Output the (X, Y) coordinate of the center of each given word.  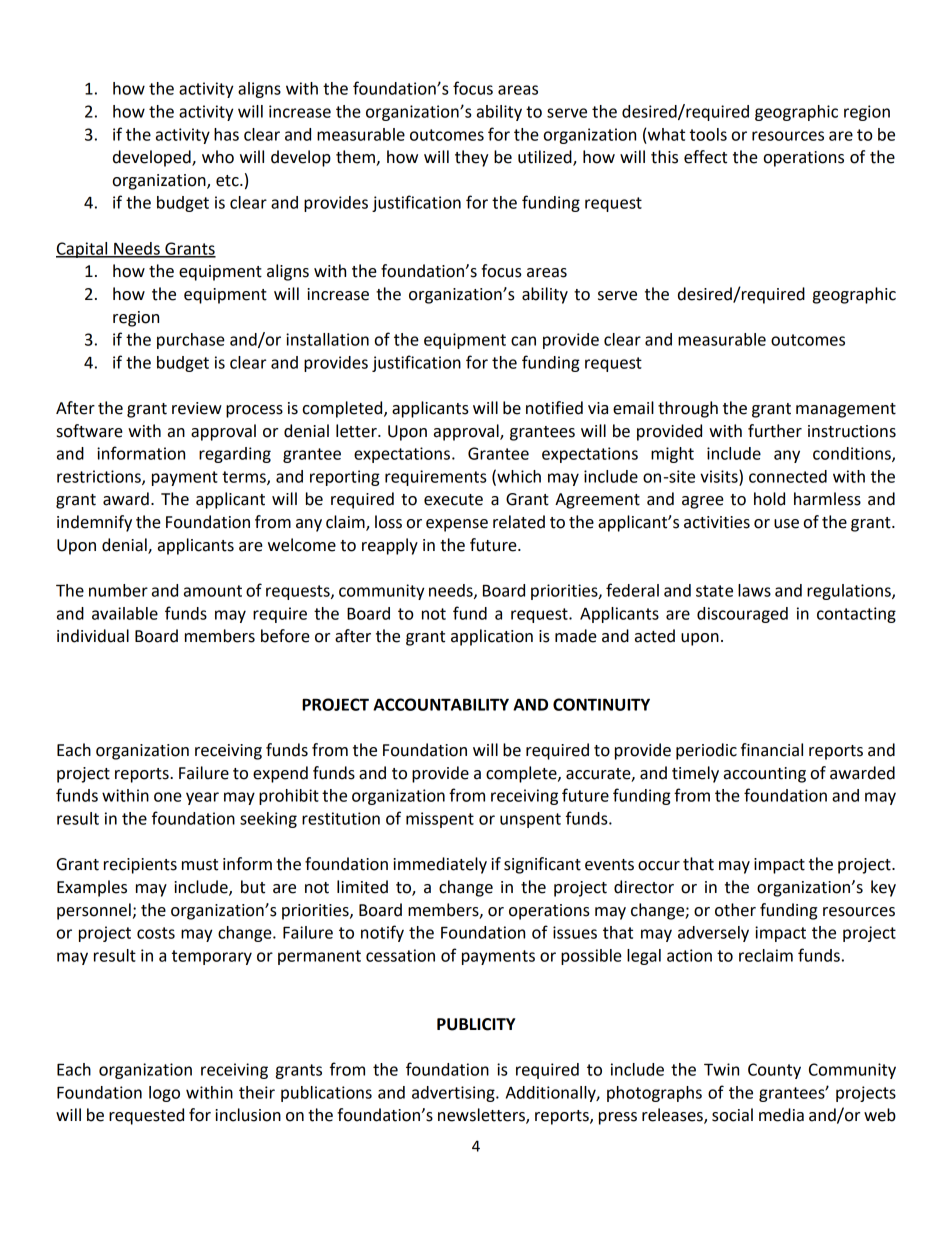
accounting (765, 775)
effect (705, 157)
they (472, 158)
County (774, 1071)
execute (453, 500)
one (168, 797)
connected (788, 476)
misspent (440, 820)
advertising (454, 1094)
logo (164, 1094)
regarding (235, 455)
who (218, 157)
